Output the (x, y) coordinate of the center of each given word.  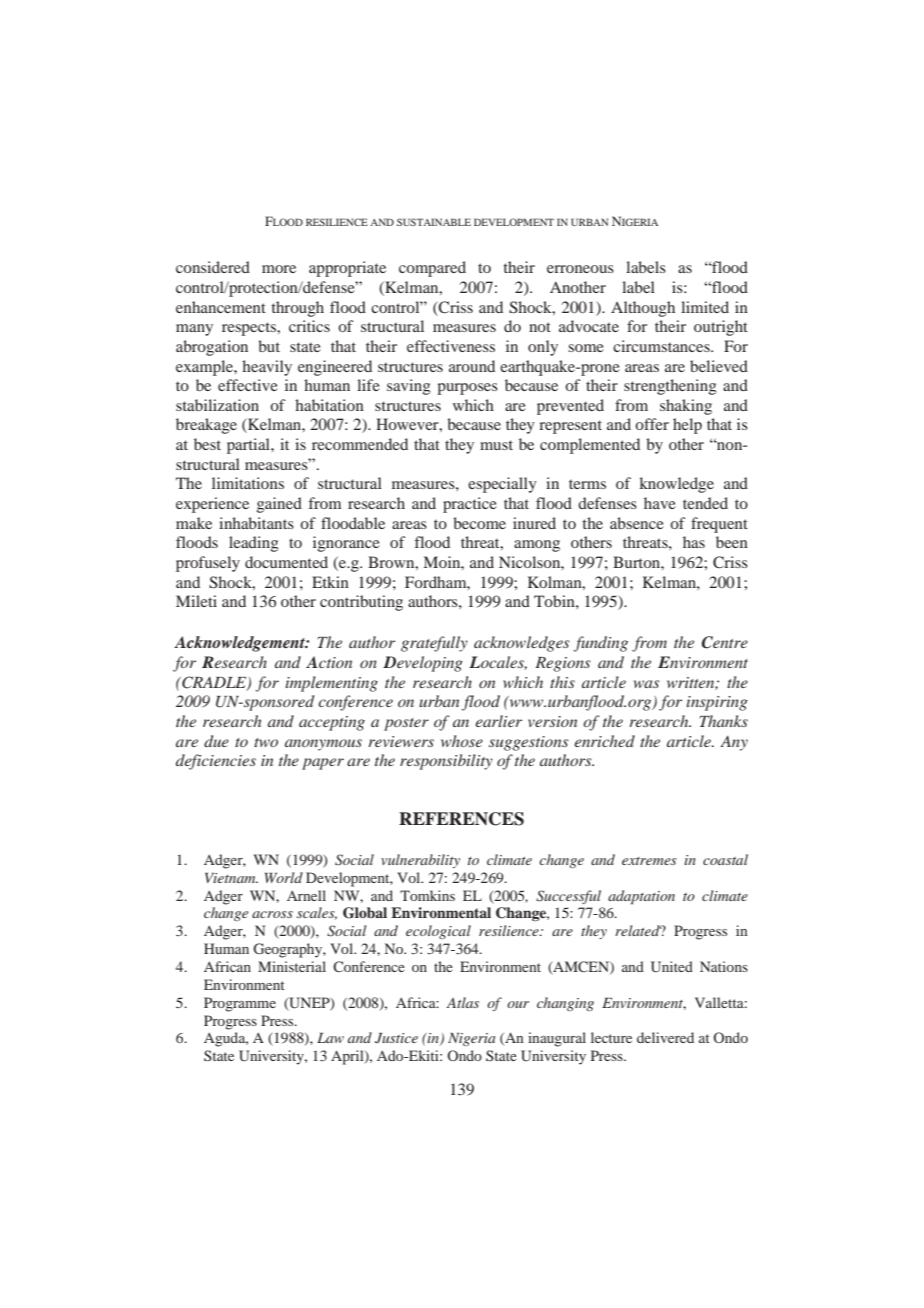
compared (432, 269)
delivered (665, 1037)
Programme (240, 1004)
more (279, 269)
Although (643, 309)
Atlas (462, 1002)
